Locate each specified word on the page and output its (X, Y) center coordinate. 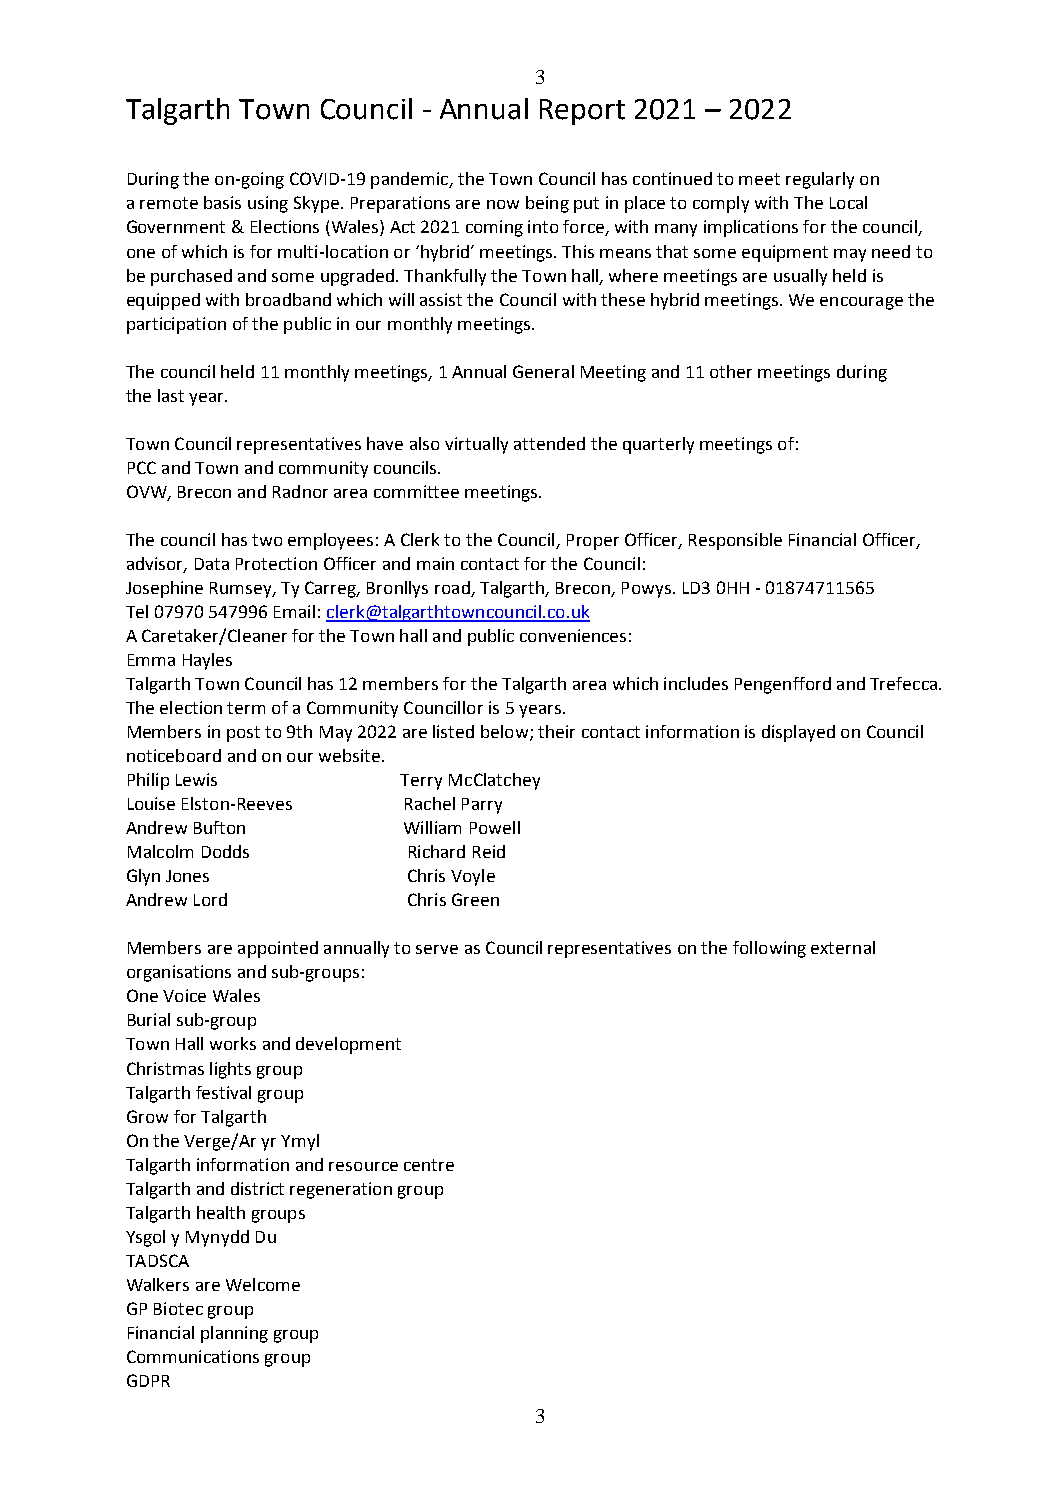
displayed (798, 733)
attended (549, 443)
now (503, 204)
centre (429, 1165)
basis (222, 202)
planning (234, 1334)
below (506, 733)
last (171, 395)
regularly (820, 180)
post (243, 734)
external (843, 947)
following (769, 949)
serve (437, 949)
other (731, 371)
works (233, 1043)
